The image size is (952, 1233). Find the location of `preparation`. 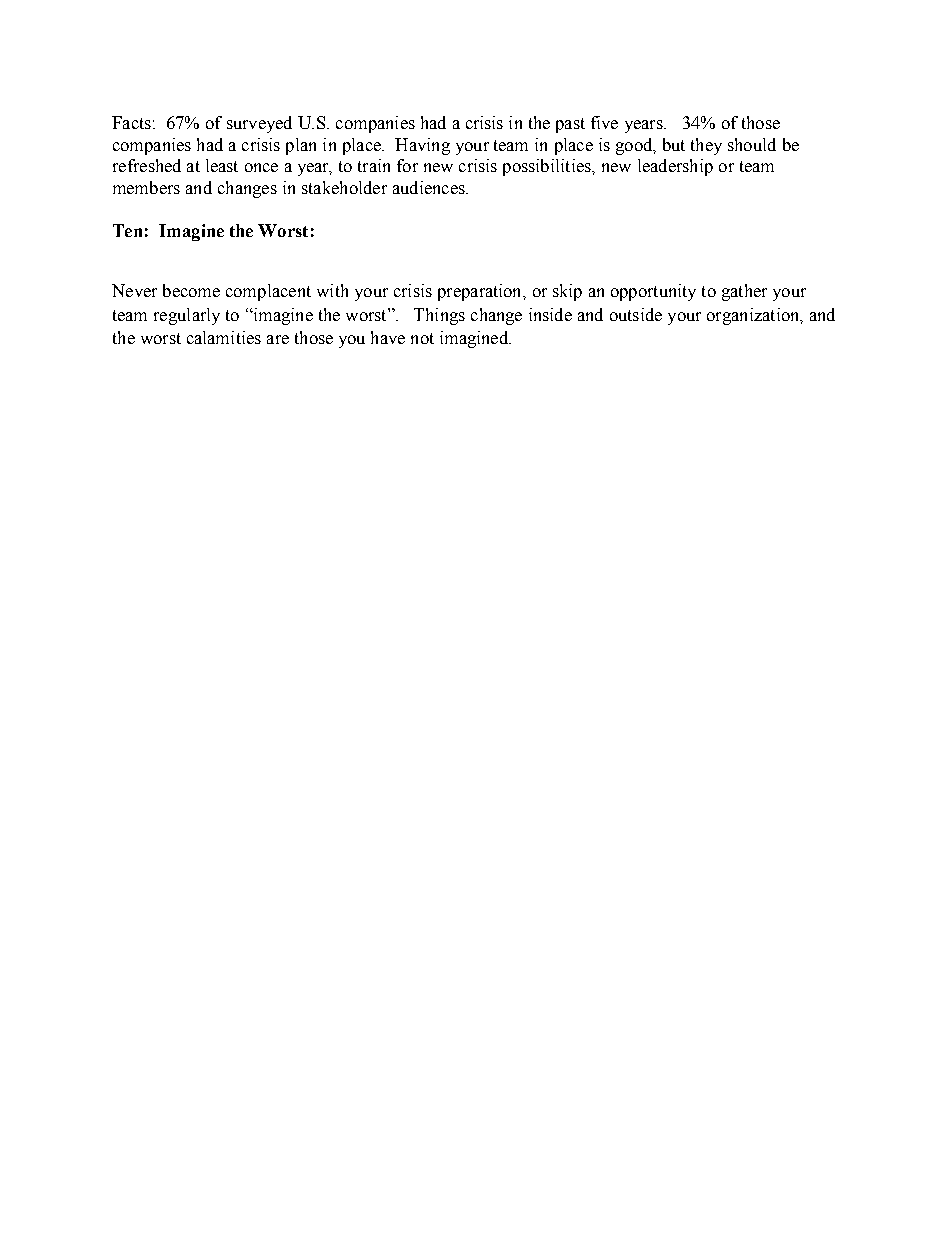

preparation is located at coordinates (481, 292).
